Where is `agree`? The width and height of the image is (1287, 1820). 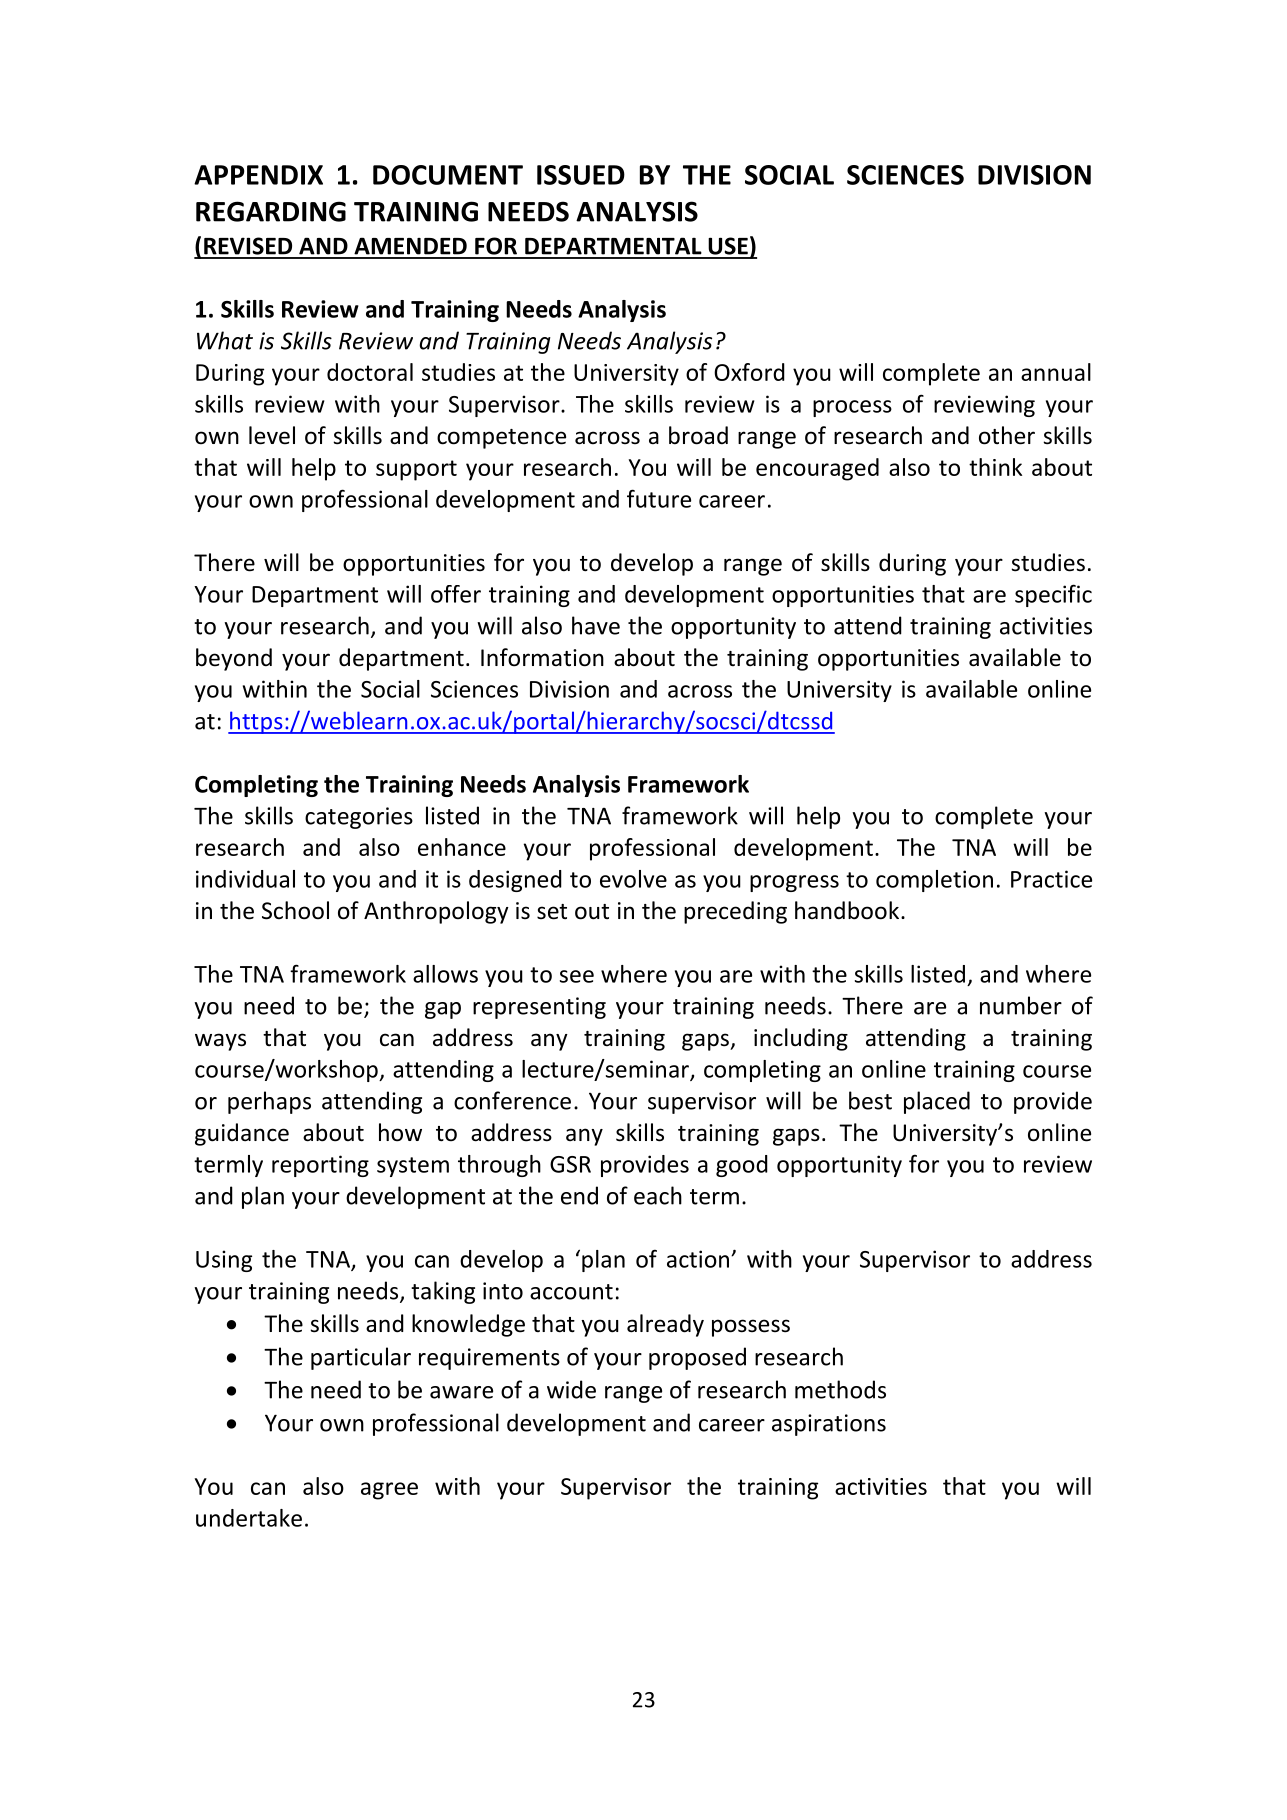 agree is located at coordinates (389, 1491).
